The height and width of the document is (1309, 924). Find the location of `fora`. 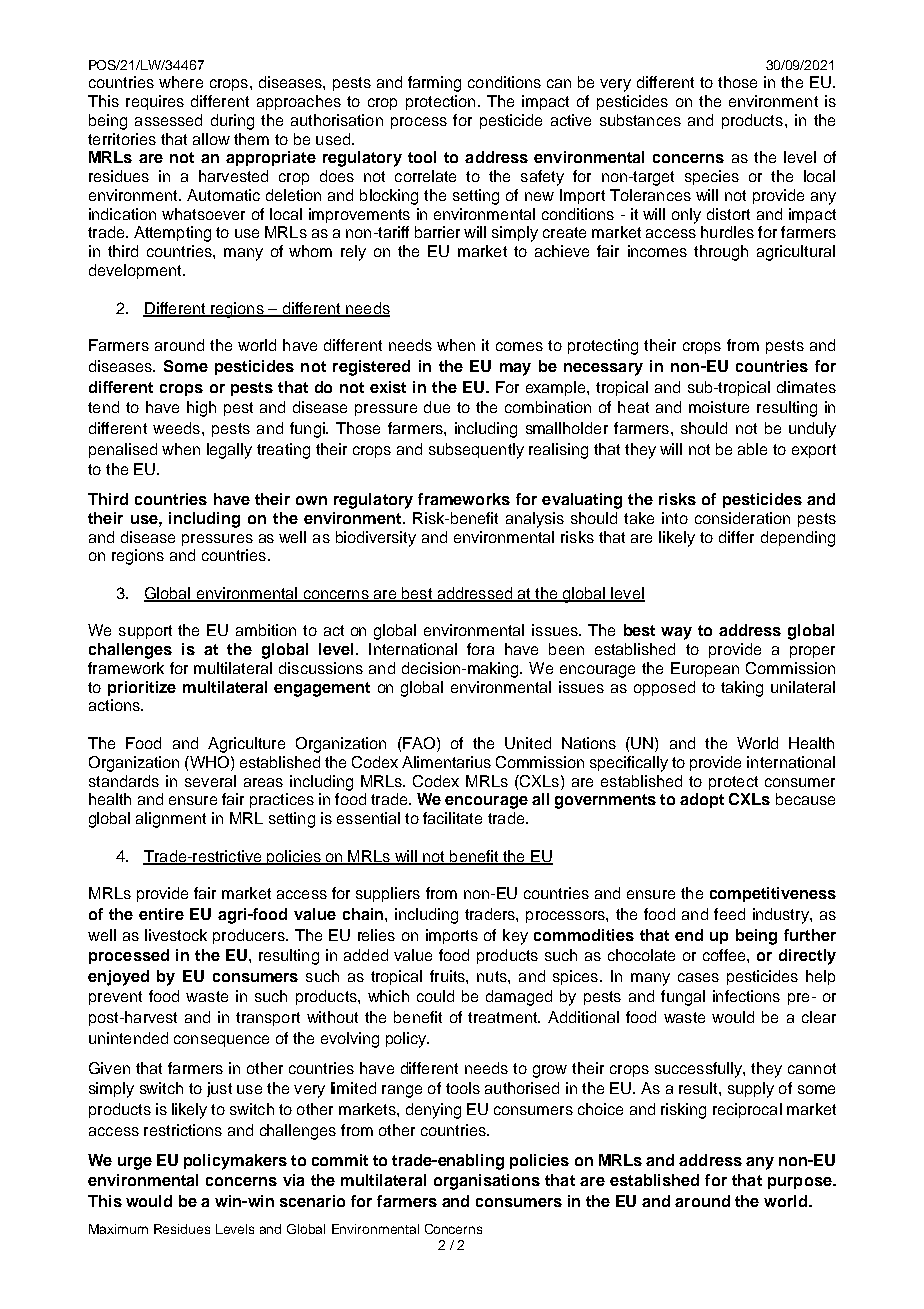

fora is located at coordinates (480, 649).
